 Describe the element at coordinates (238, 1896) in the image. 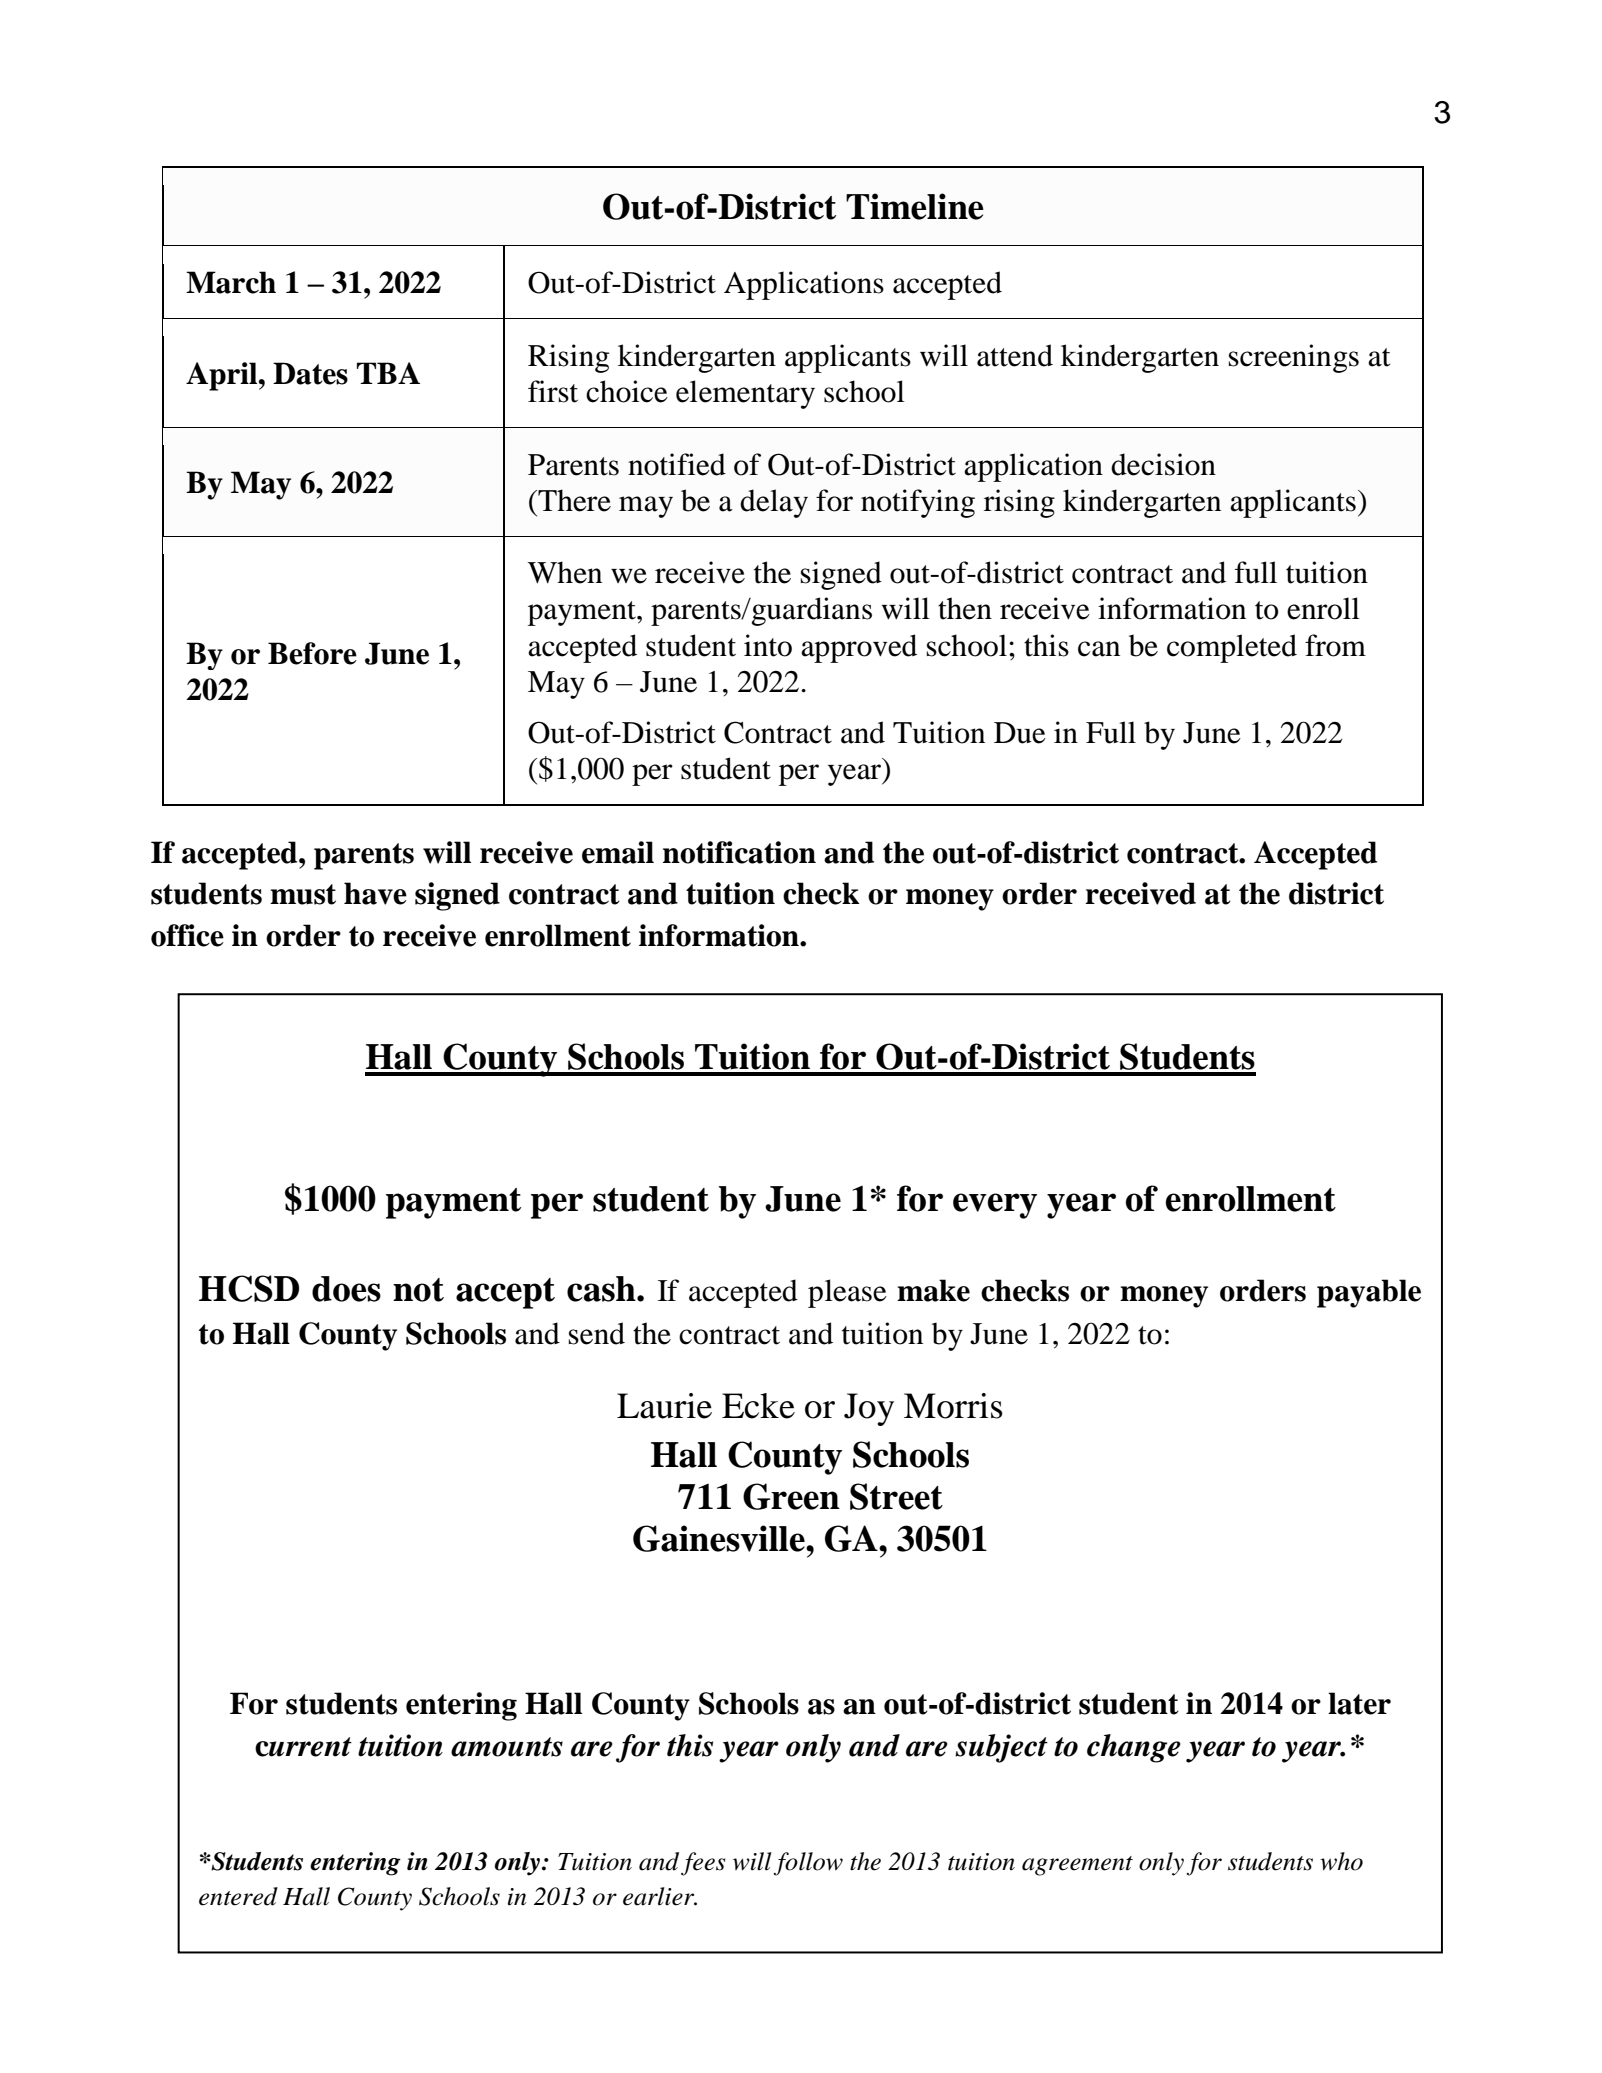

I see `entered` at that location.
